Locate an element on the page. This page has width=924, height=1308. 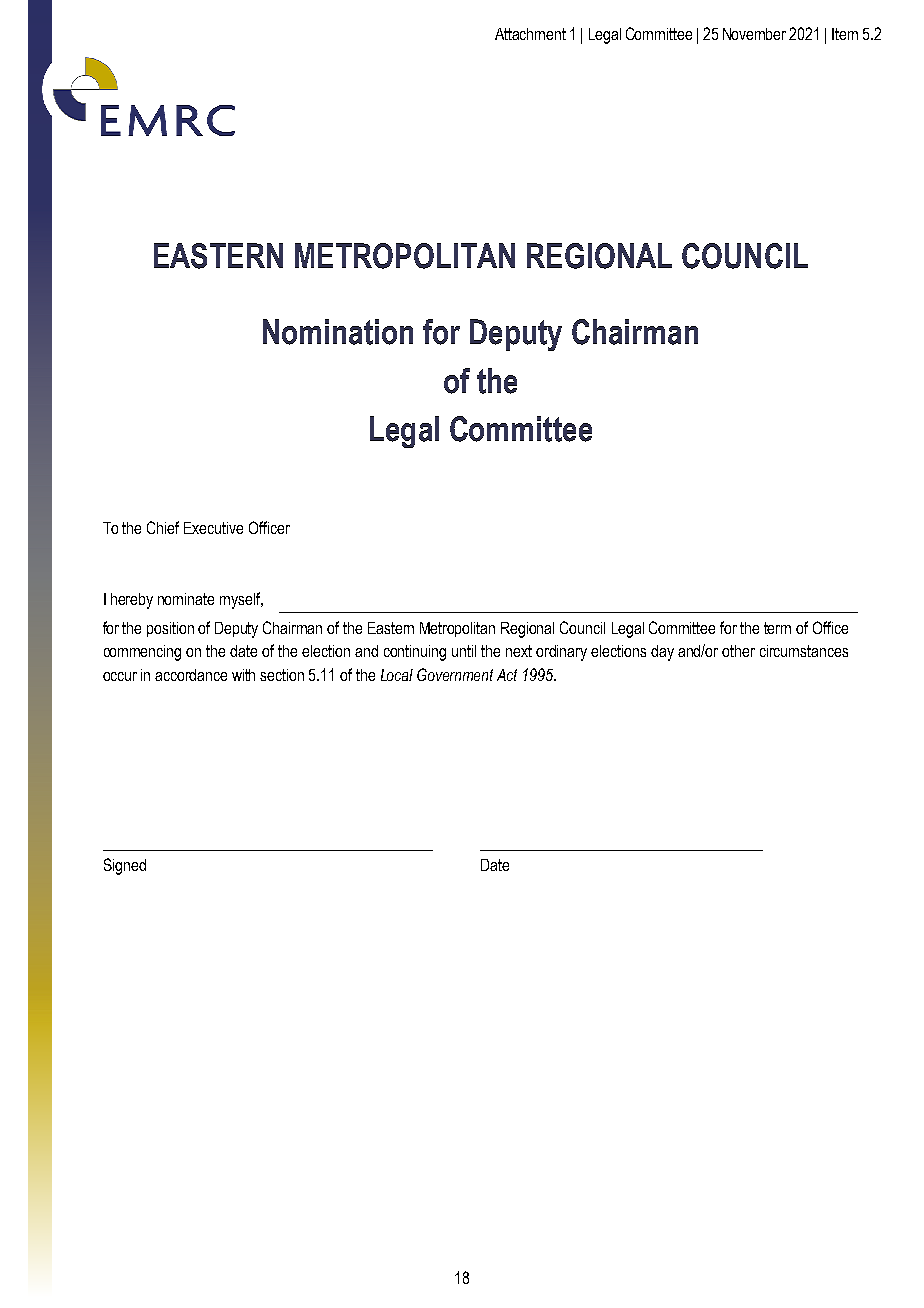
other is located at coordinates (738, 651).
